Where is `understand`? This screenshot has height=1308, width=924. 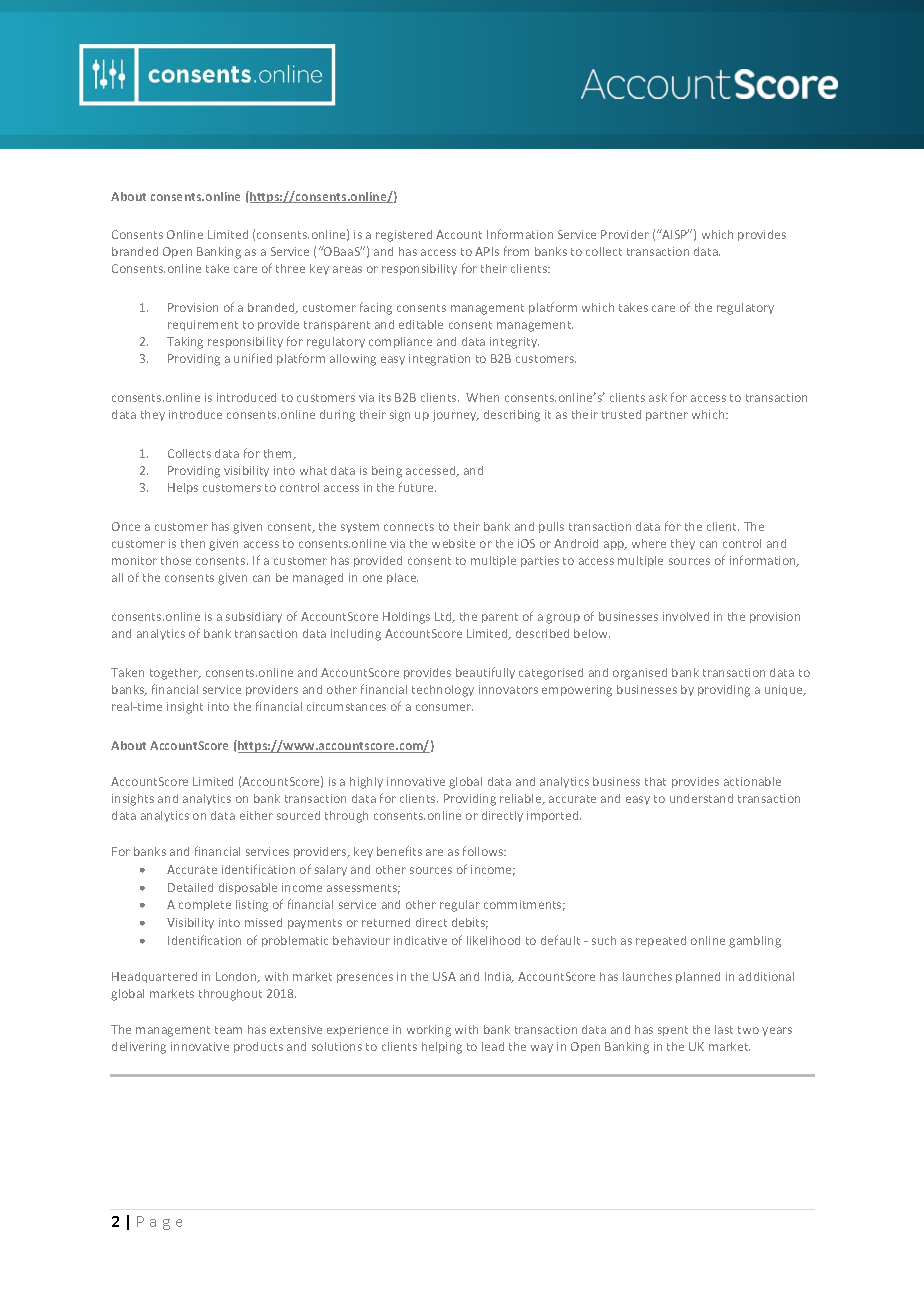
understand is located at coordinates (701, 798).
